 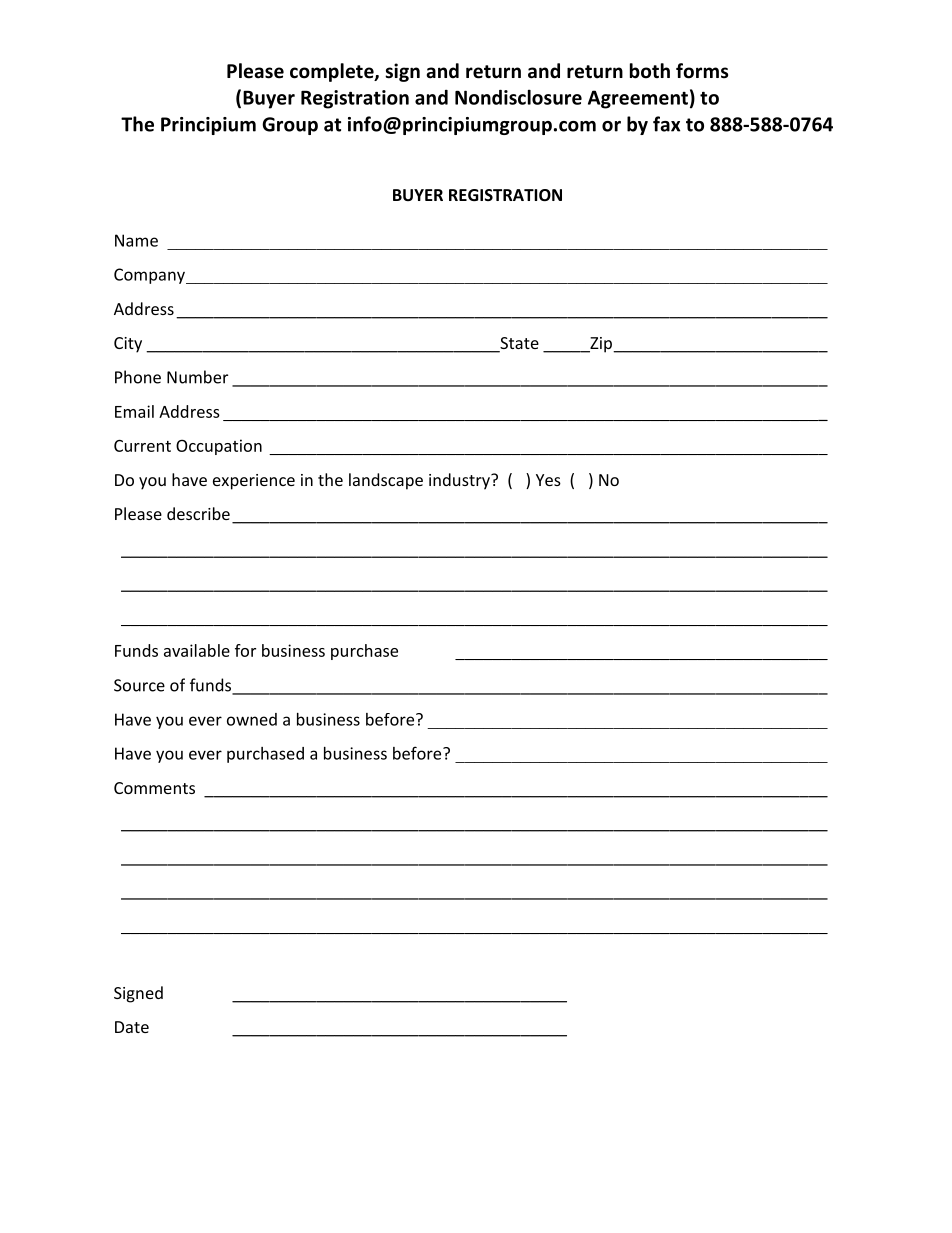 What do you see at coordinates (460, 481) in the screenshot?
I see `industry` at bounding box center [460, 481].
